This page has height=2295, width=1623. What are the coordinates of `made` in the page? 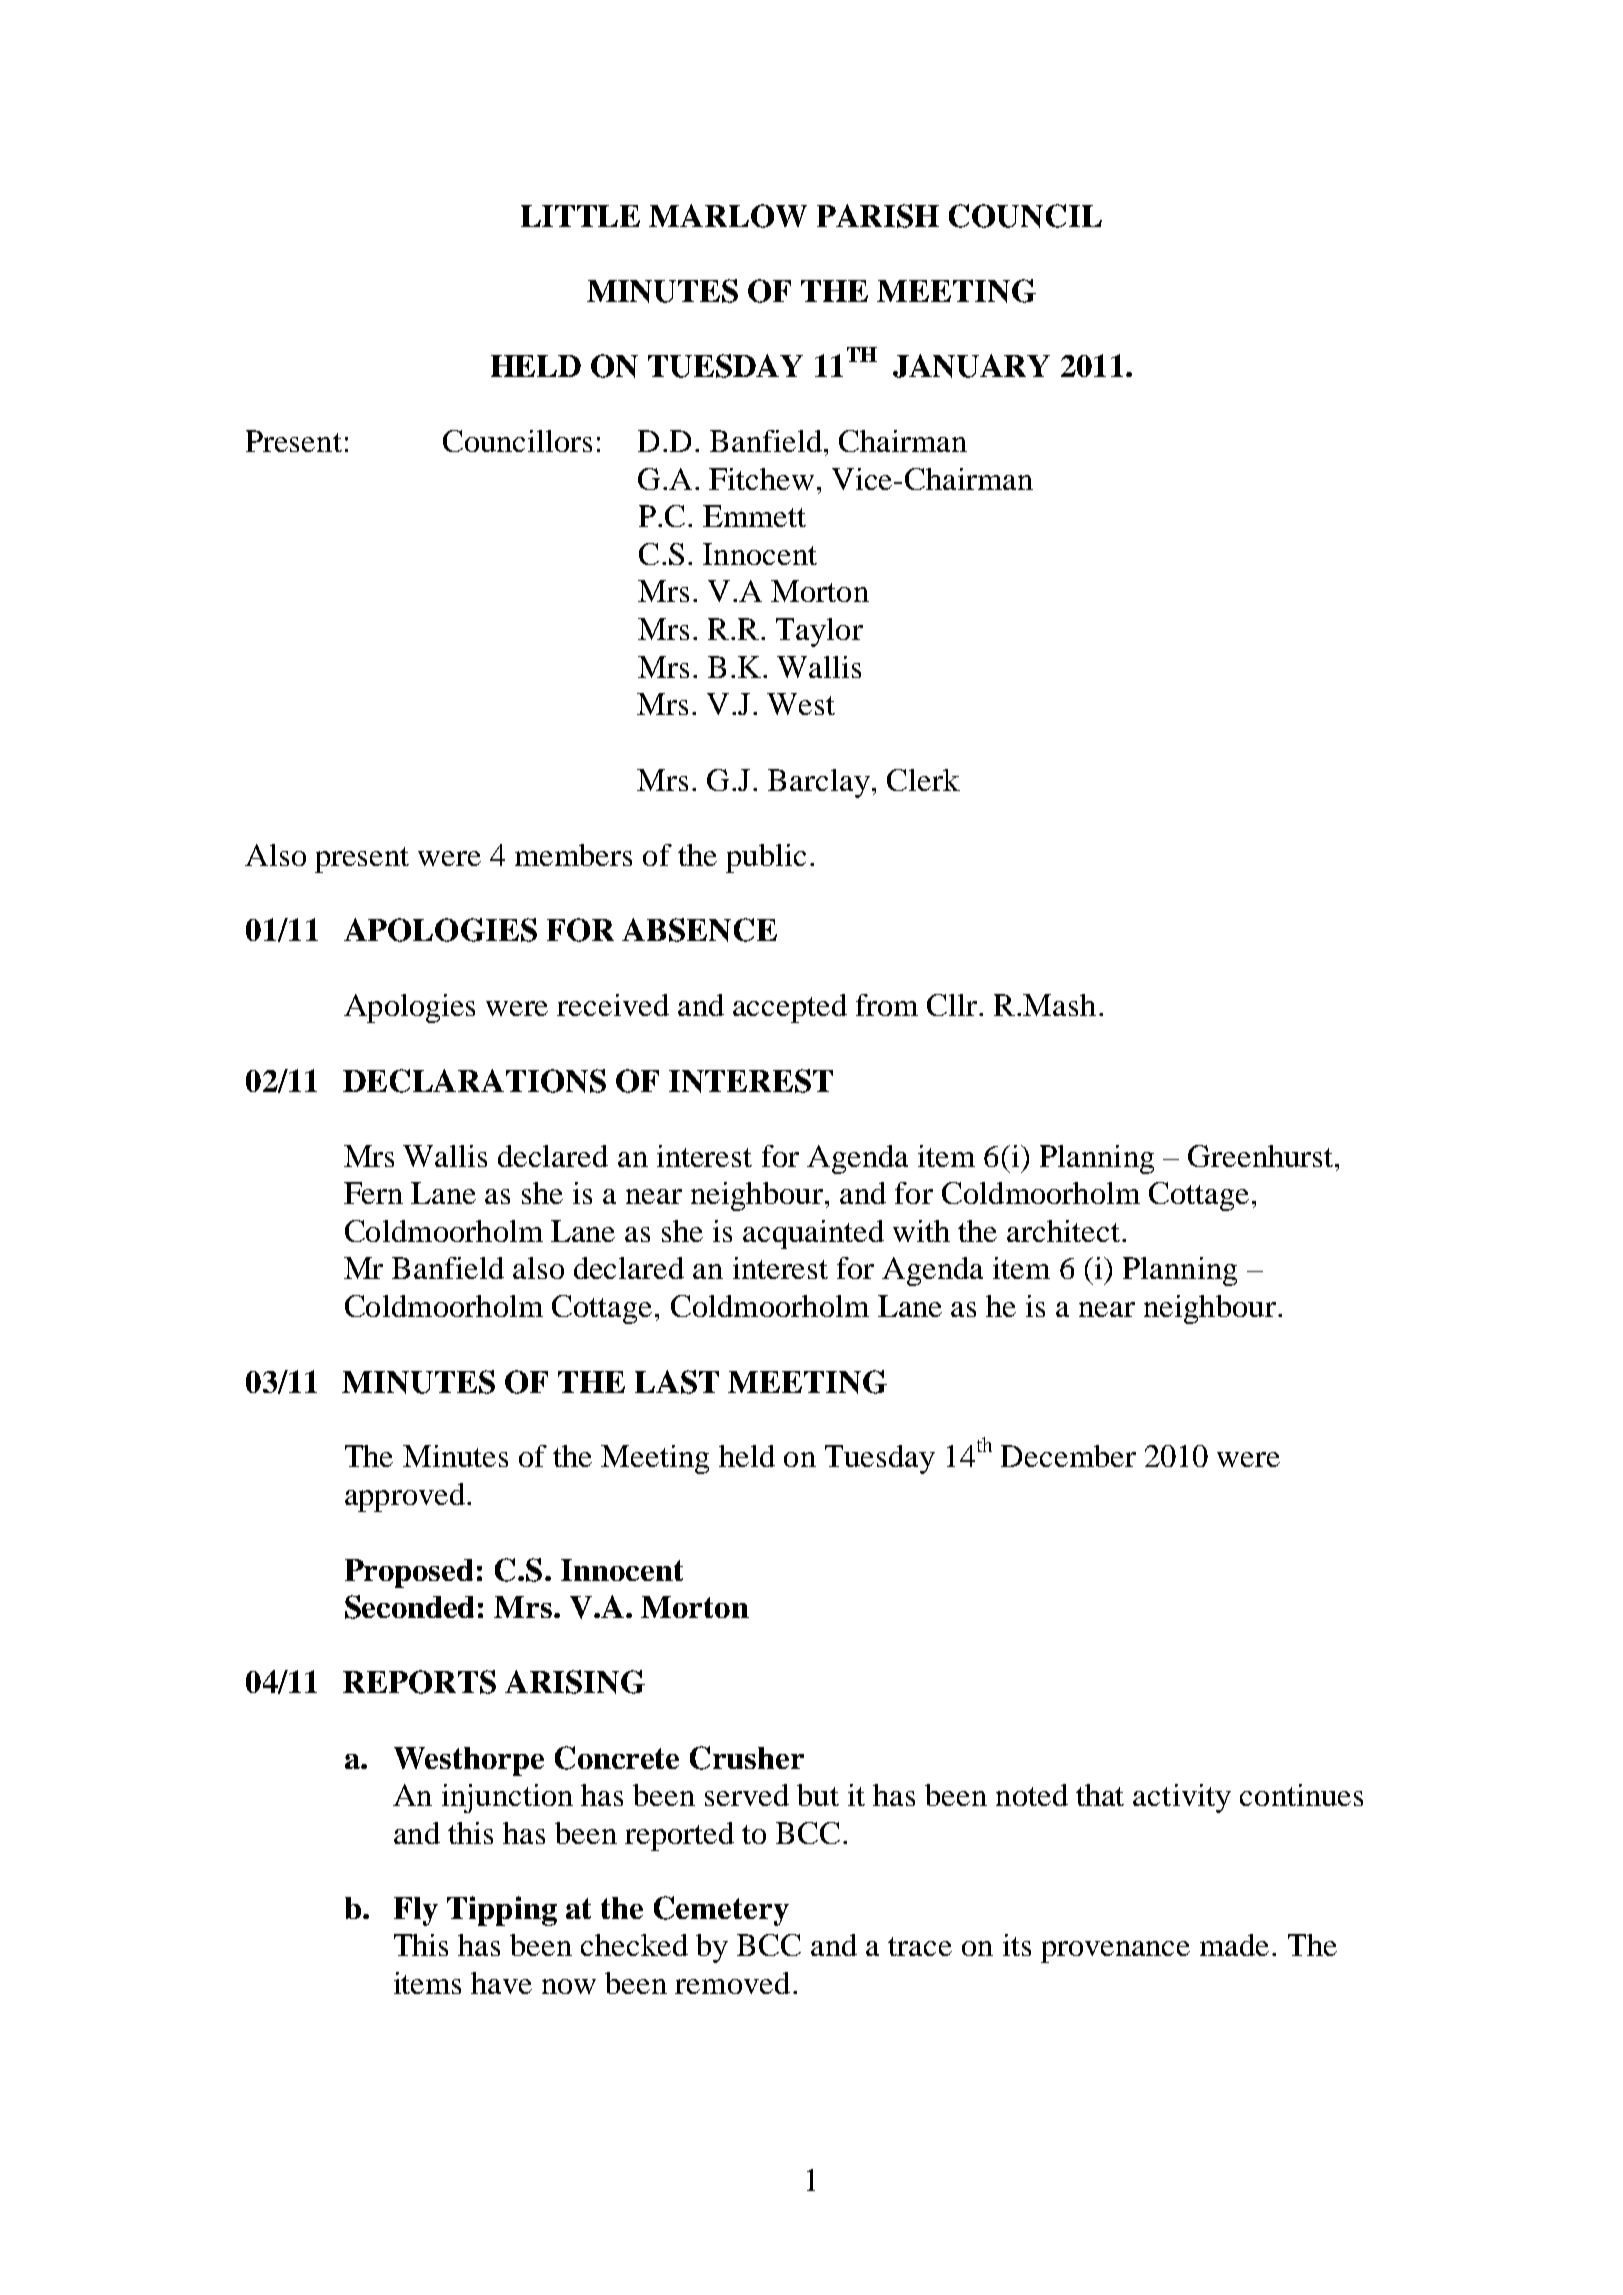 It's located at (1234, 1945).
